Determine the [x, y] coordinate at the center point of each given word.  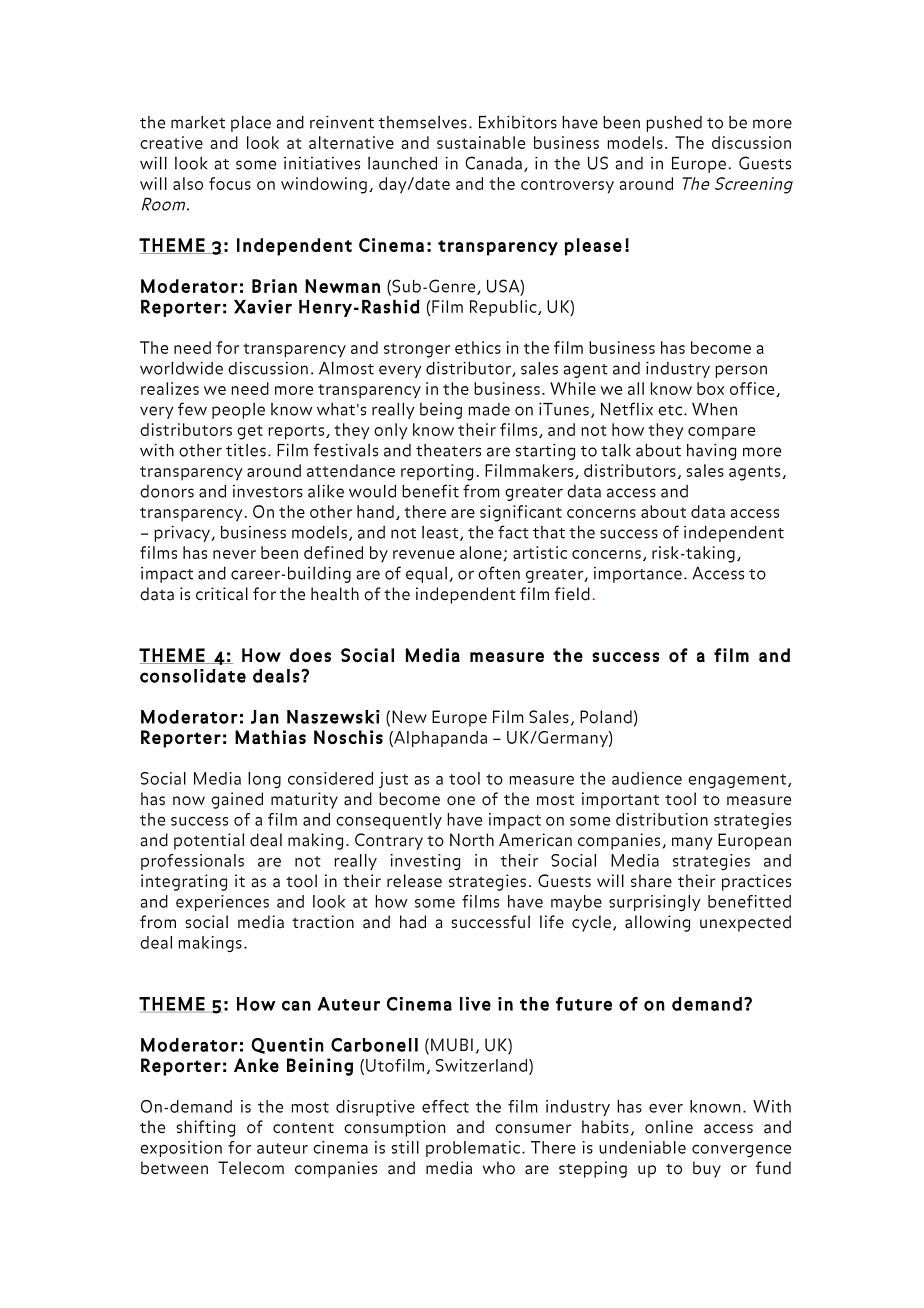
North [472, 840]
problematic [474, 1149]
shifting [205, 1128]
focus [230, 183]
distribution [662, 819]
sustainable [481, 142]
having [711, 452]
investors [268, 491]
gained [237, 800]
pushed [674, 124]
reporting [437, 472]
